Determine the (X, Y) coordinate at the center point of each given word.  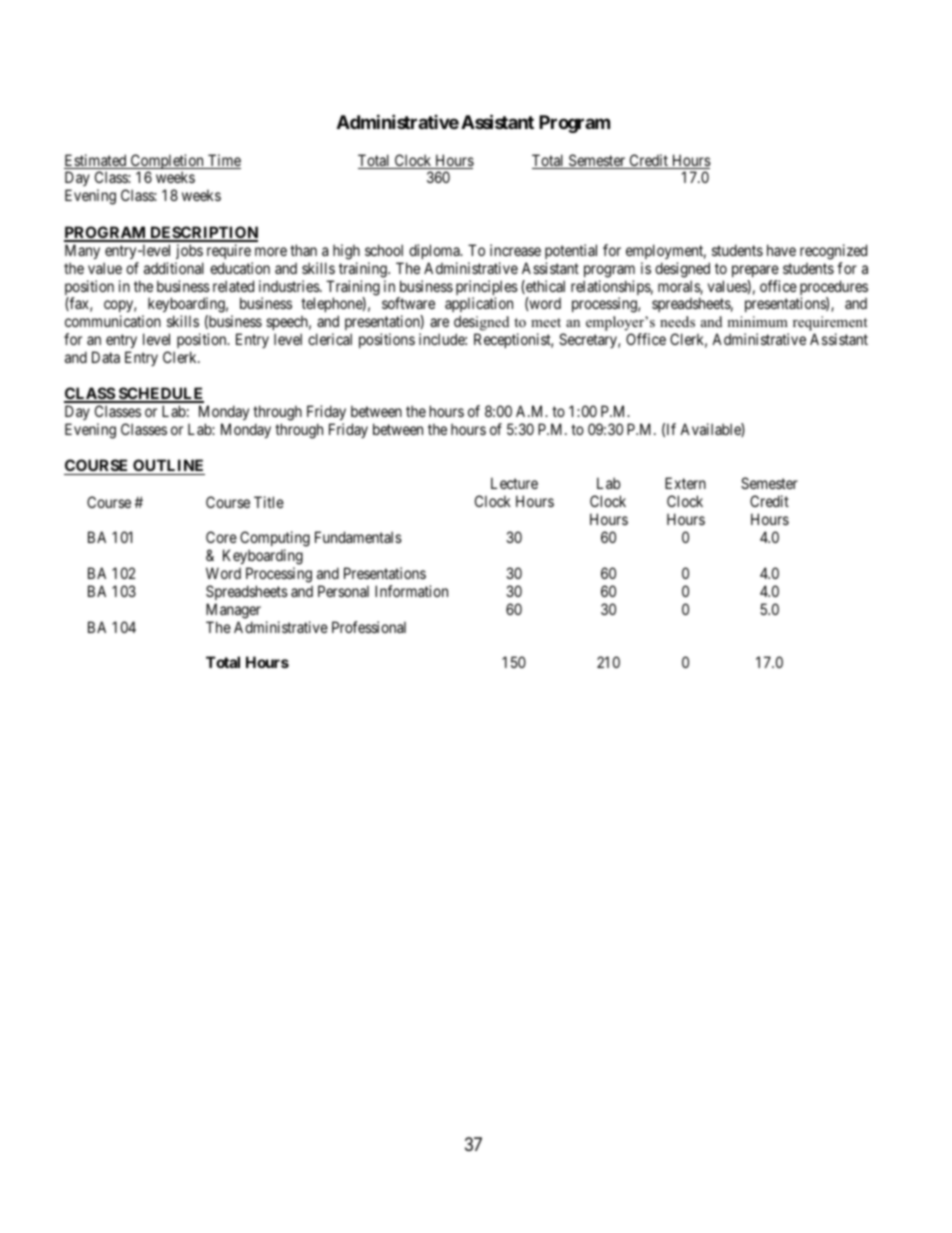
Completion (167, 163)
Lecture (514, 483)
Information (411, 591)
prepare (755, 271)
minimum (757, 321)
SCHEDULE (160, 394)
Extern (685, 483)
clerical (330, 339)
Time (223, 161)
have (781, 250)
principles (487, 289)
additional (174, 268)
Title (269, 502)
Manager (233, 611)
